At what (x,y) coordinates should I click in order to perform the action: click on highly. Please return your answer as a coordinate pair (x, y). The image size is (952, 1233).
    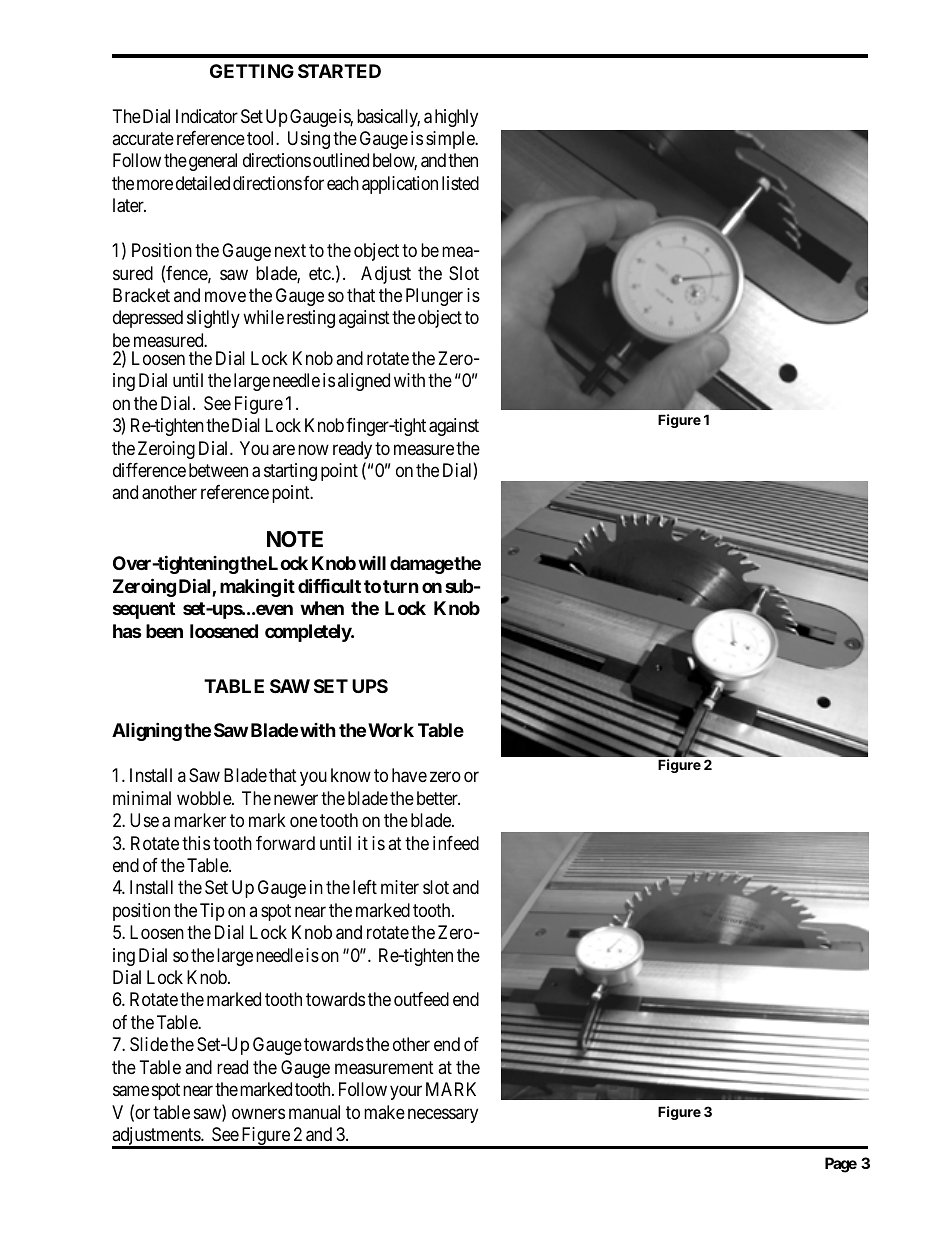
    Looking at the image, I should click on (456, 118).
